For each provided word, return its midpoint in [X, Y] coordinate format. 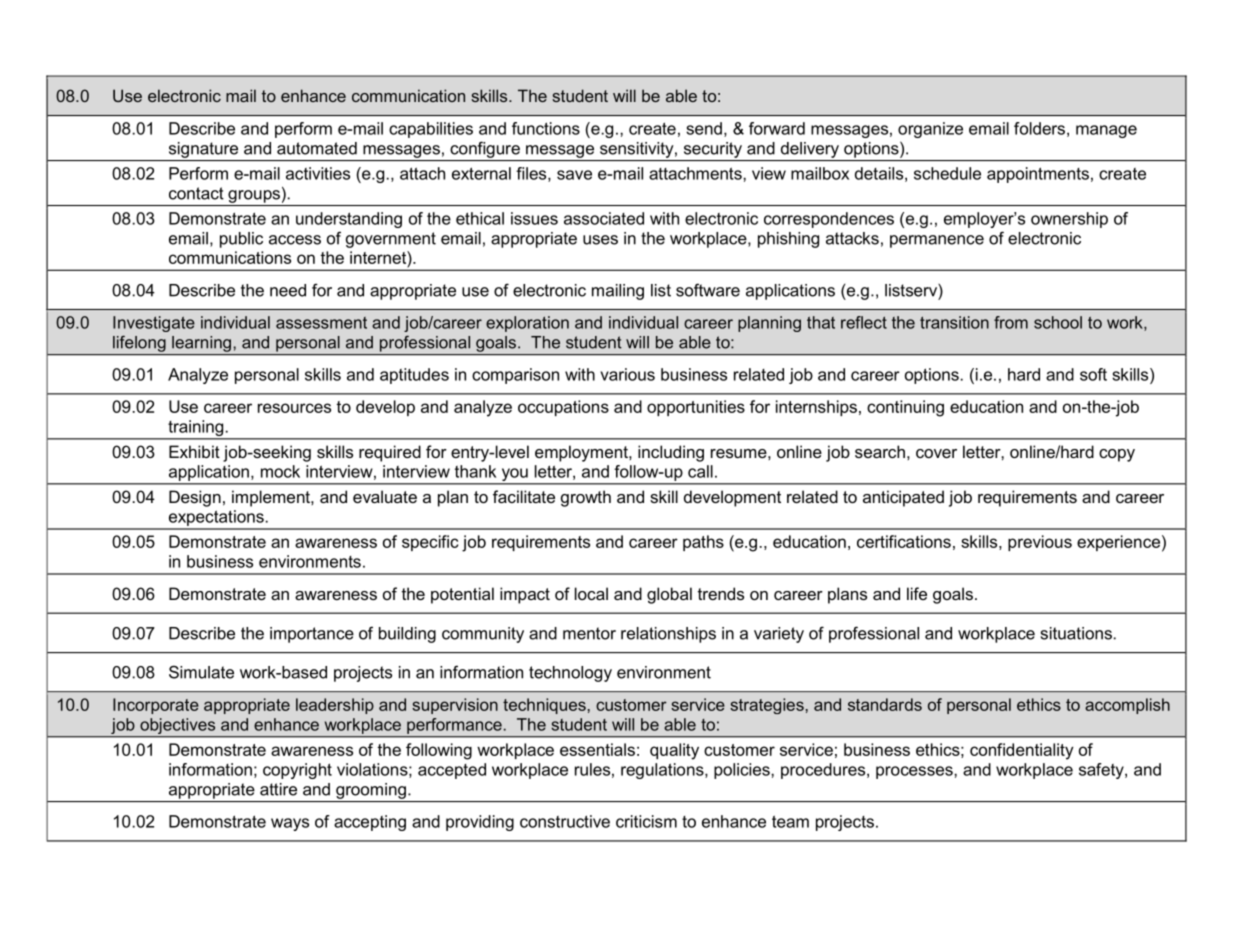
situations [1076, 633]
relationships [668, 635]
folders [1039, 128]
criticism [646, 821]
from [1011, 322]
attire [278, 789]
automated [317, 148]
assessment [321, 323]
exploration [527, 324]
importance [312, 635]
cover [936, 453]
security [713, 150]
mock [280, 471]
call [700, 471]
